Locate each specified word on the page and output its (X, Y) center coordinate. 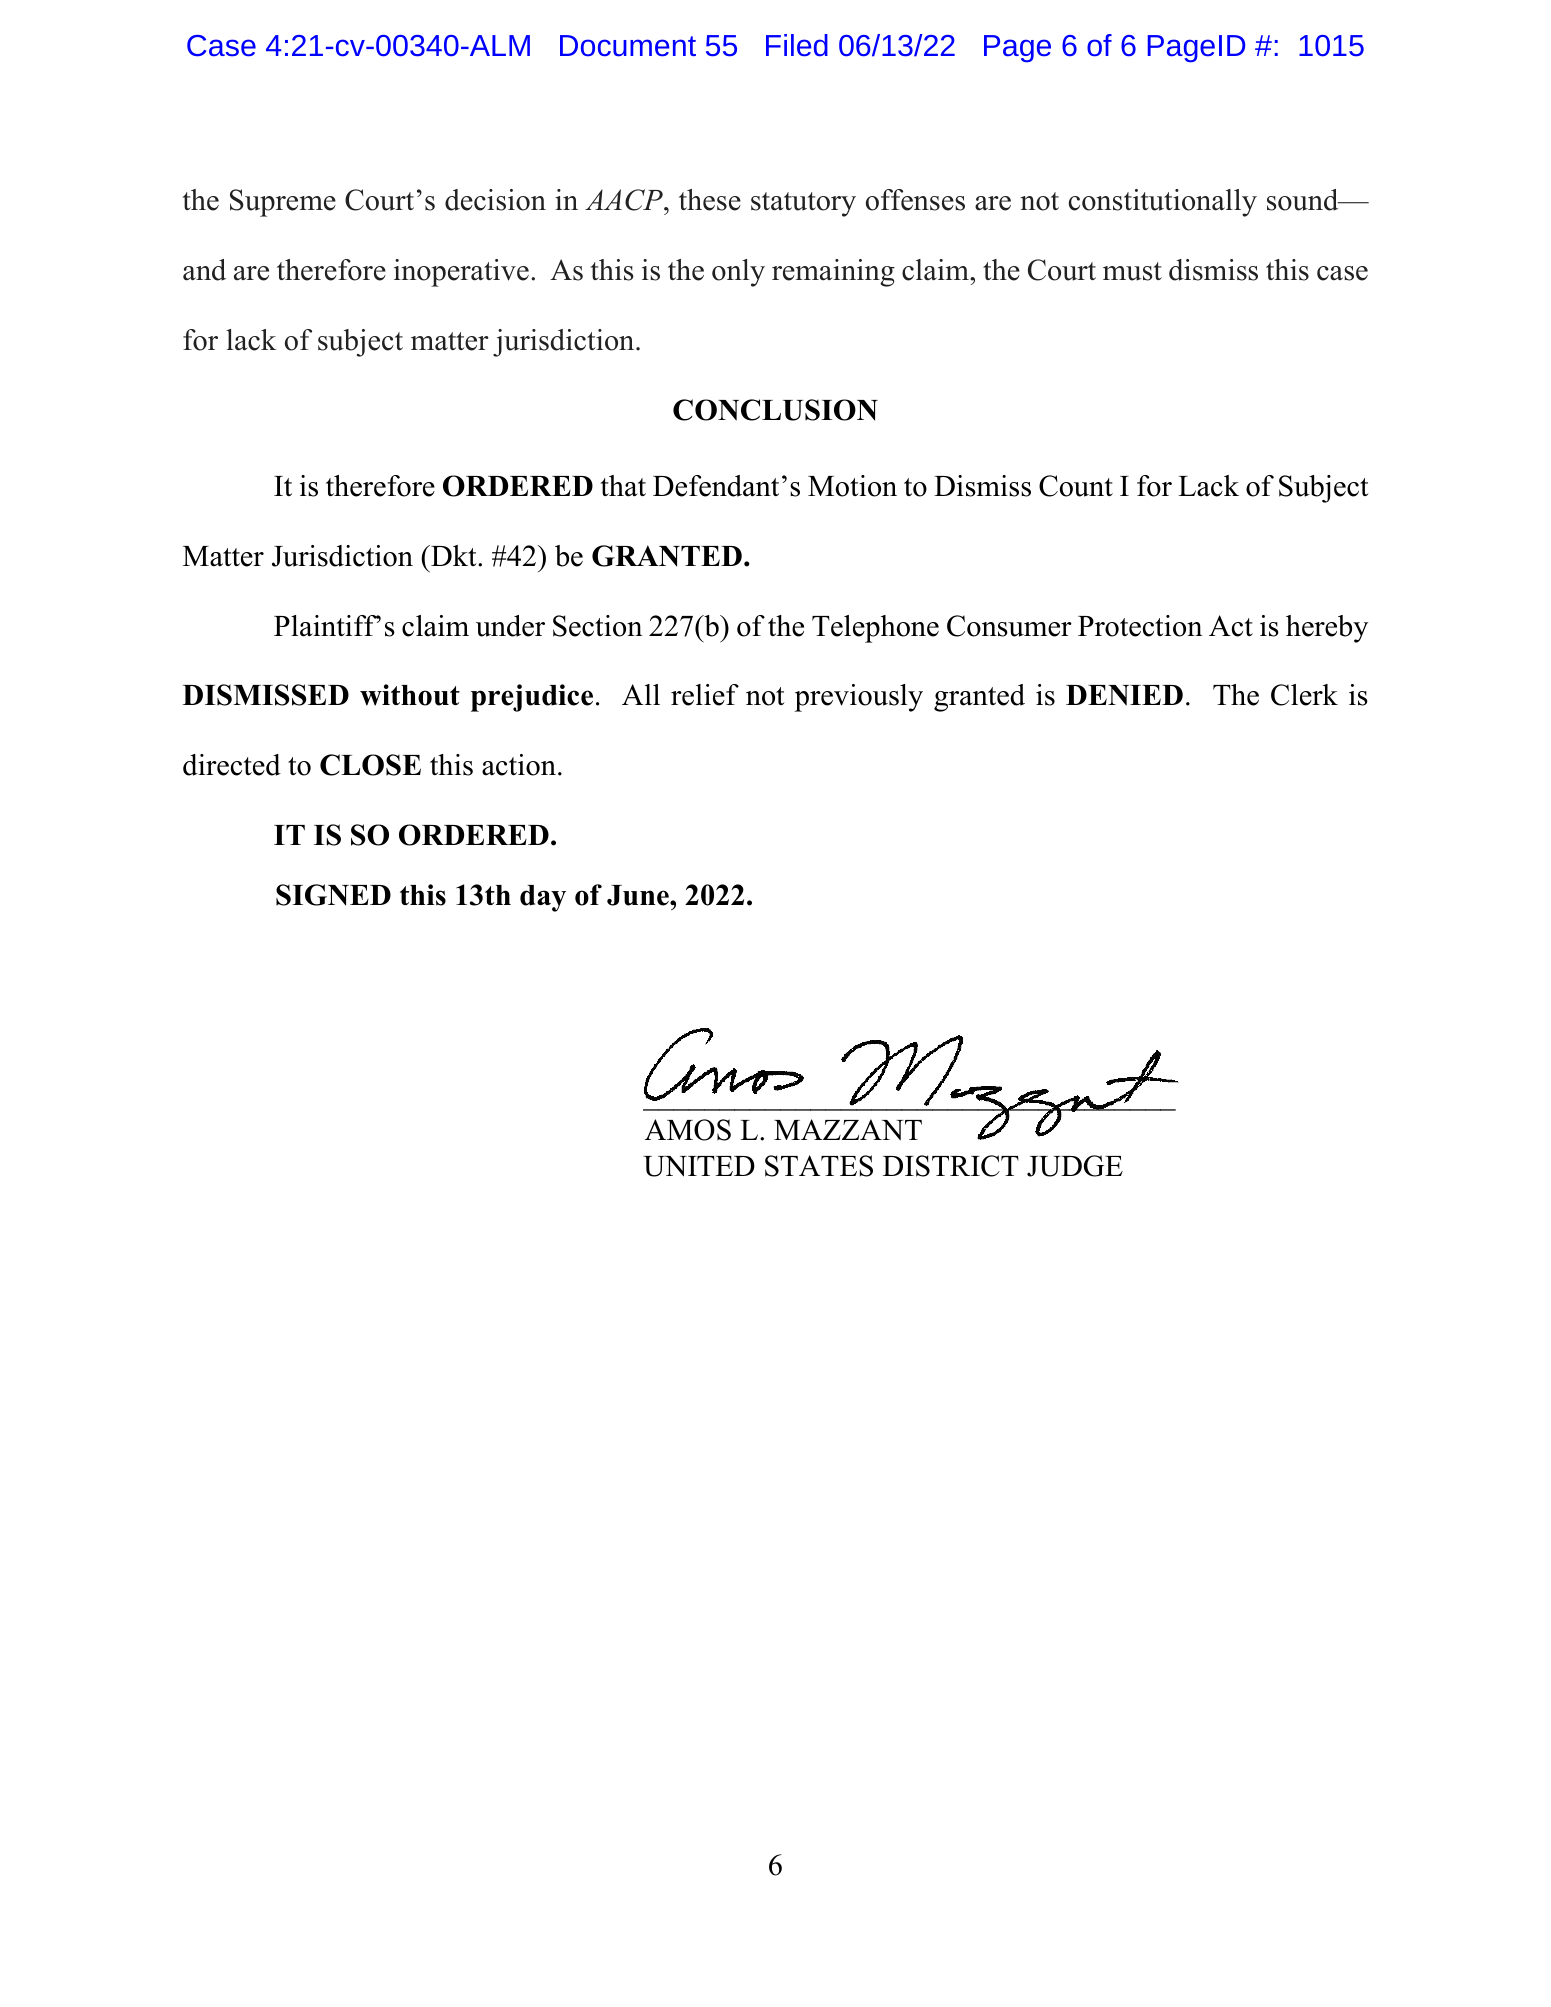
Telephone (875, 629)
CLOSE (370, 765)
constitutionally (1163, 203)
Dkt (454, 555)
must (1132, 271)
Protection (1140, 626)
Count (1076, 486)
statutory (803, 204)
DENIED (1124, 695)
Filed (797, 45)
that (623, 486)
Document (628, 45)
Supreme (283, 203)
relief (705, 695)
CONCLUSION (775, 410)
